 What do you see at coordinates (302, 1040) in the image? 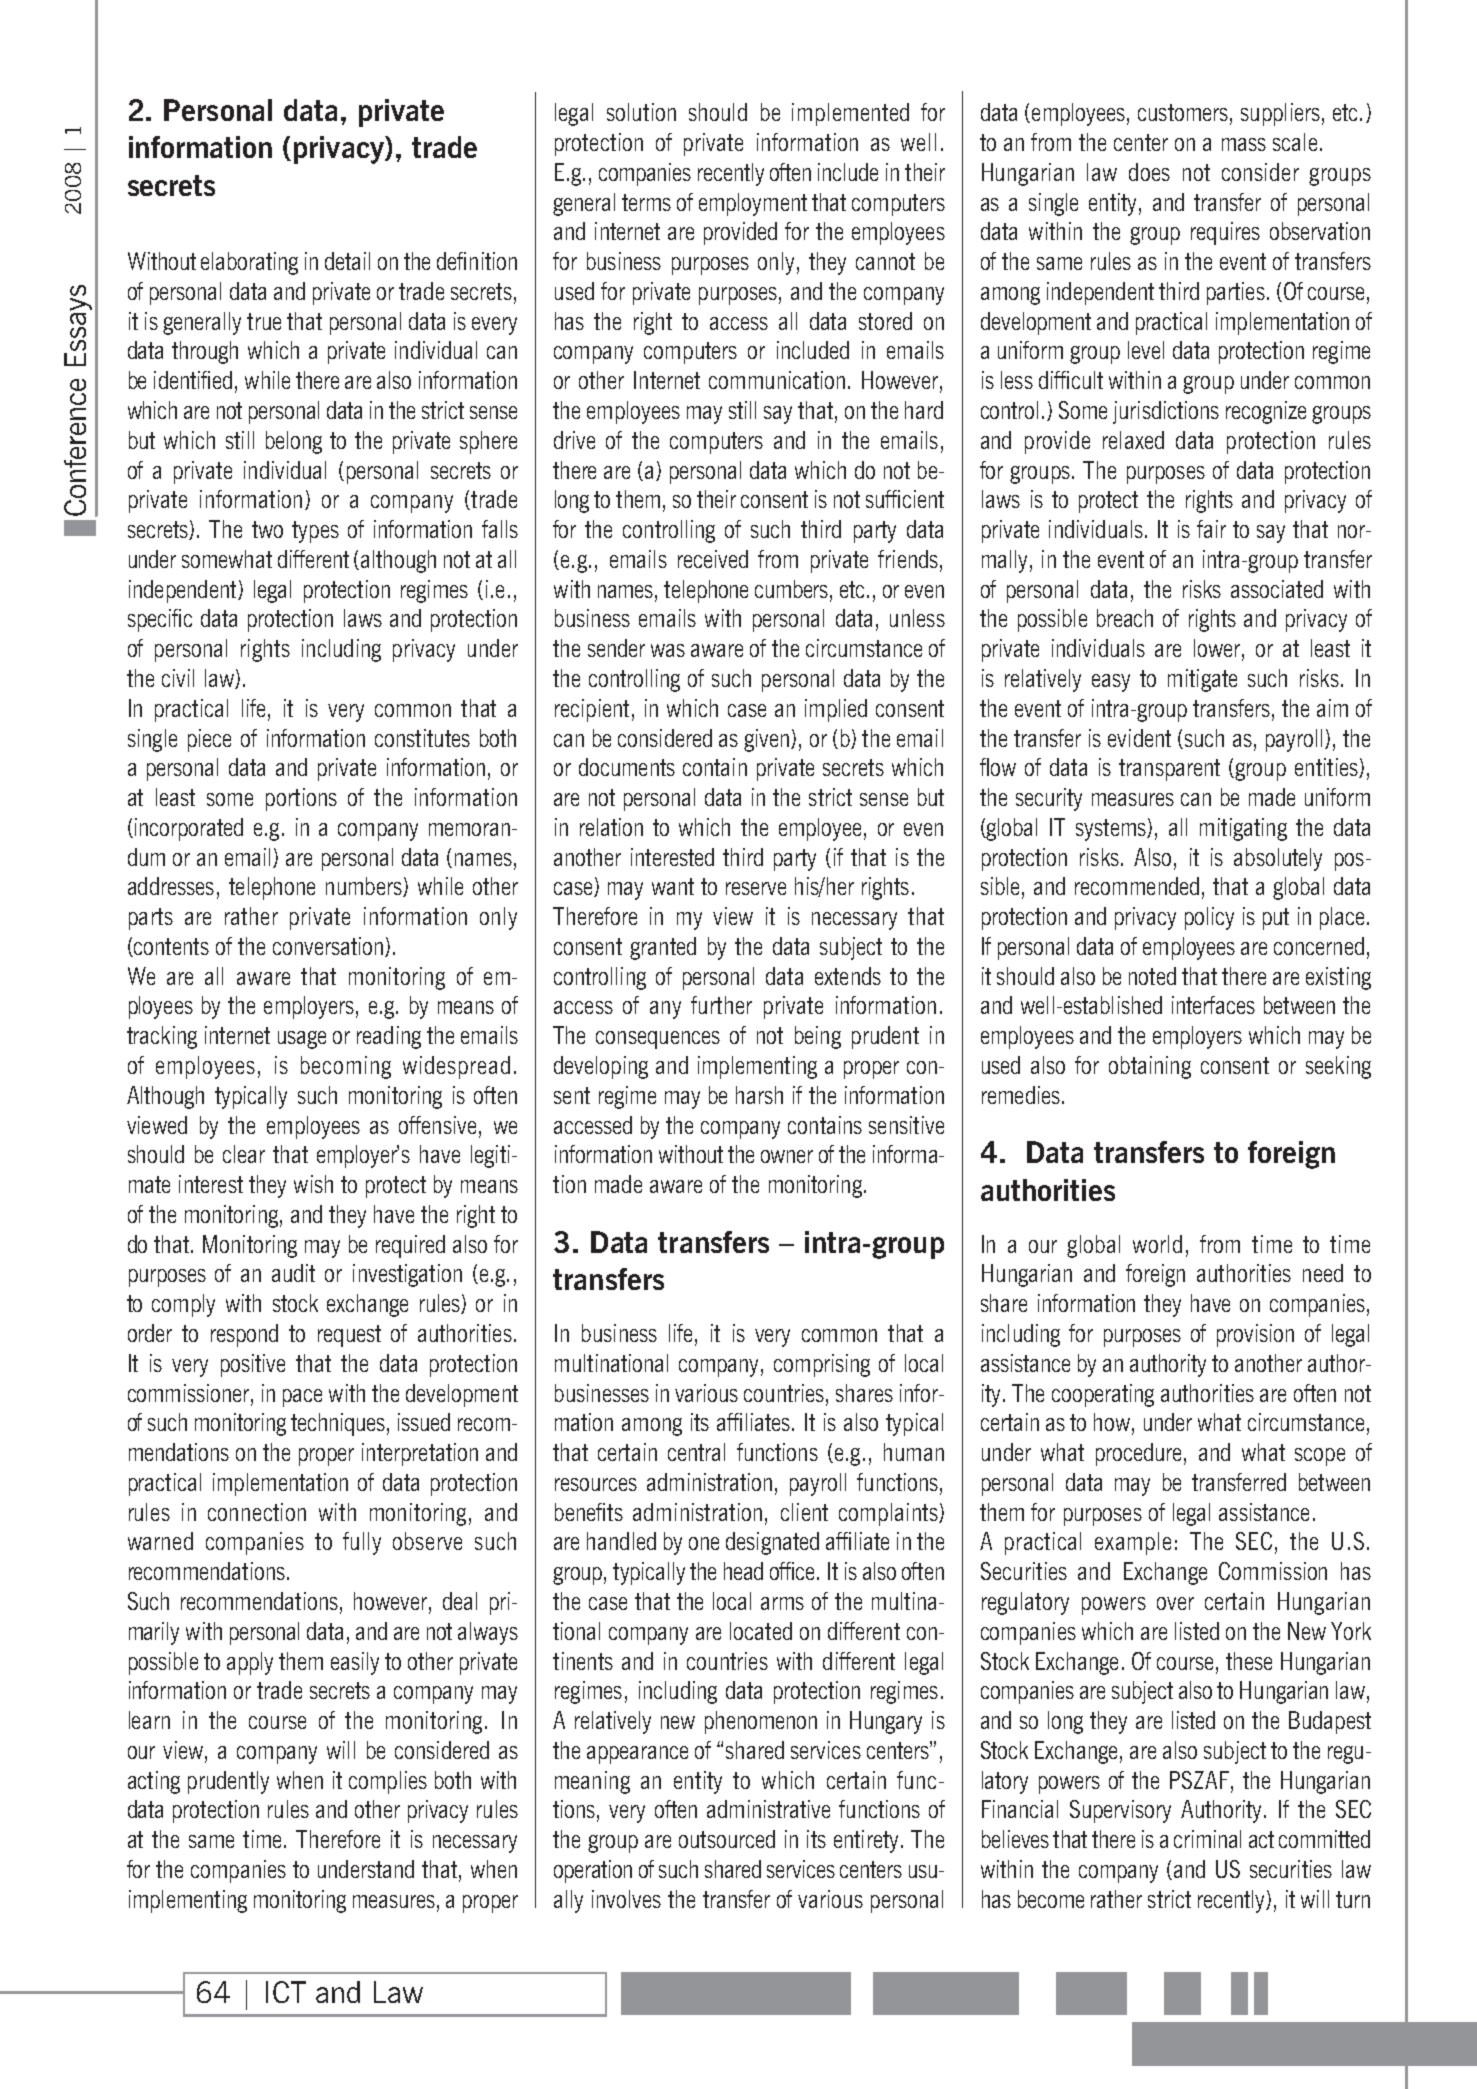
I see `usage` at bounding box center [302, 1040].
